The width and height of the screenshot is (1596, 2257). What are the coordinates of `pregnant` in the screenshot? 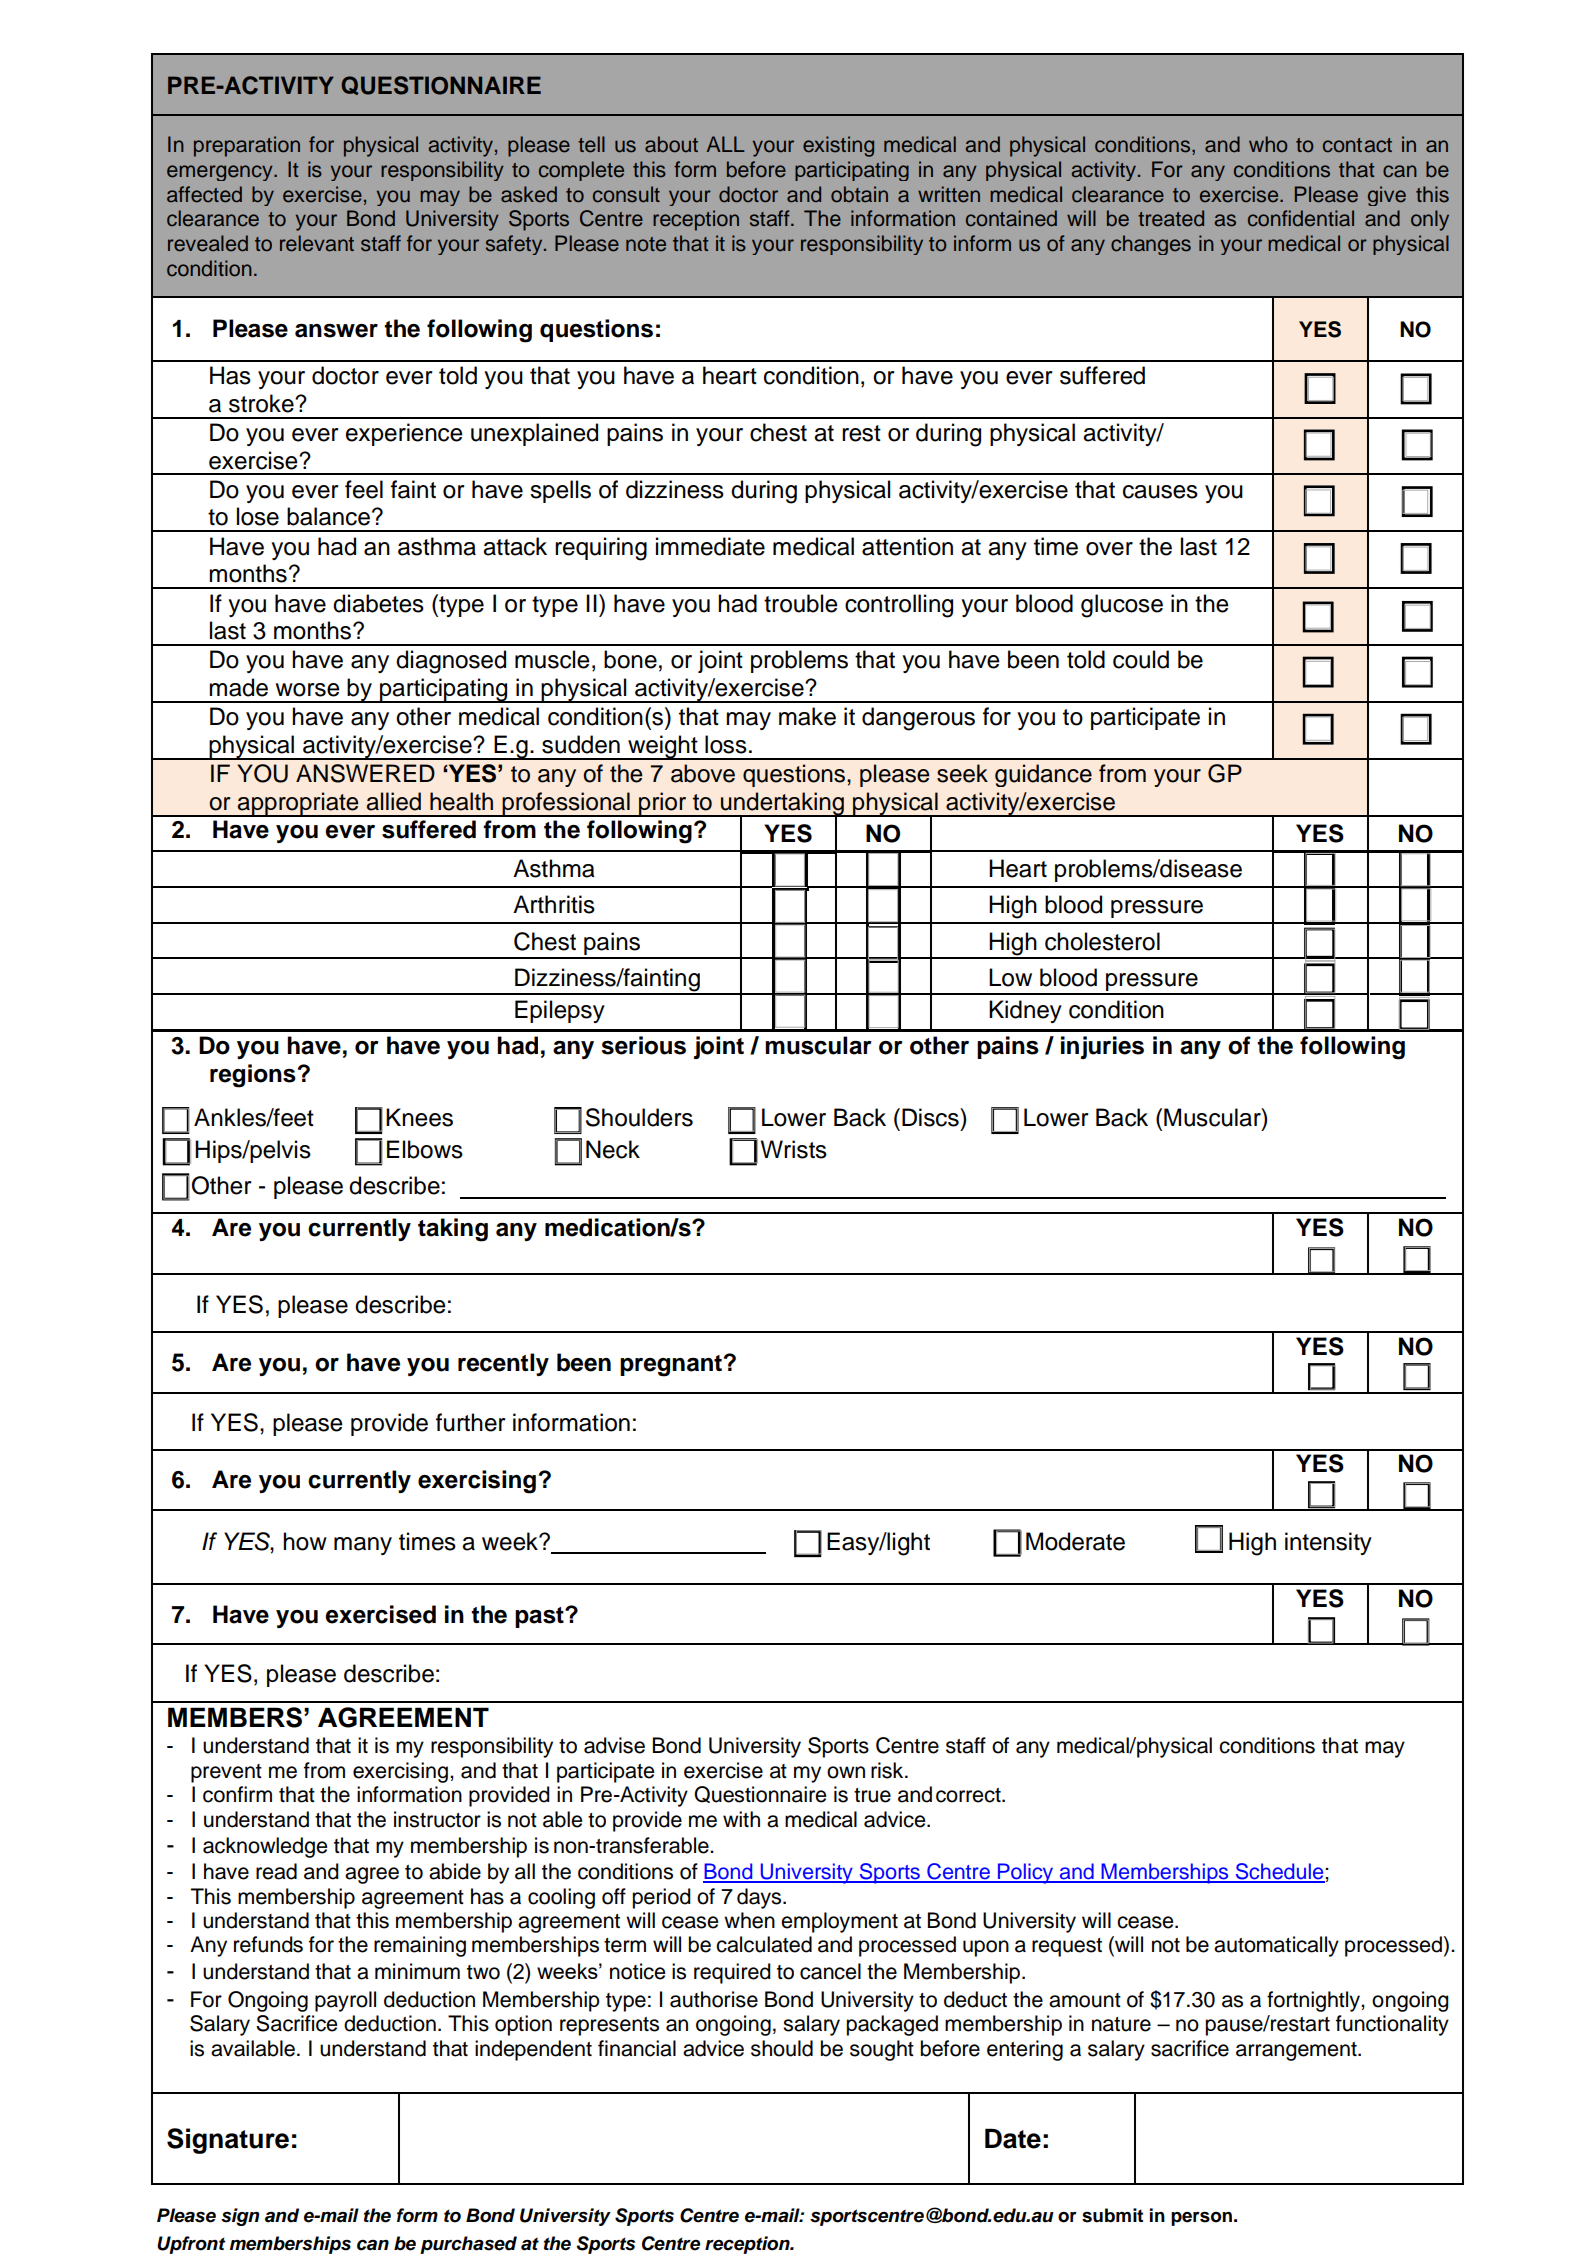 It's located at (672, 1366).
